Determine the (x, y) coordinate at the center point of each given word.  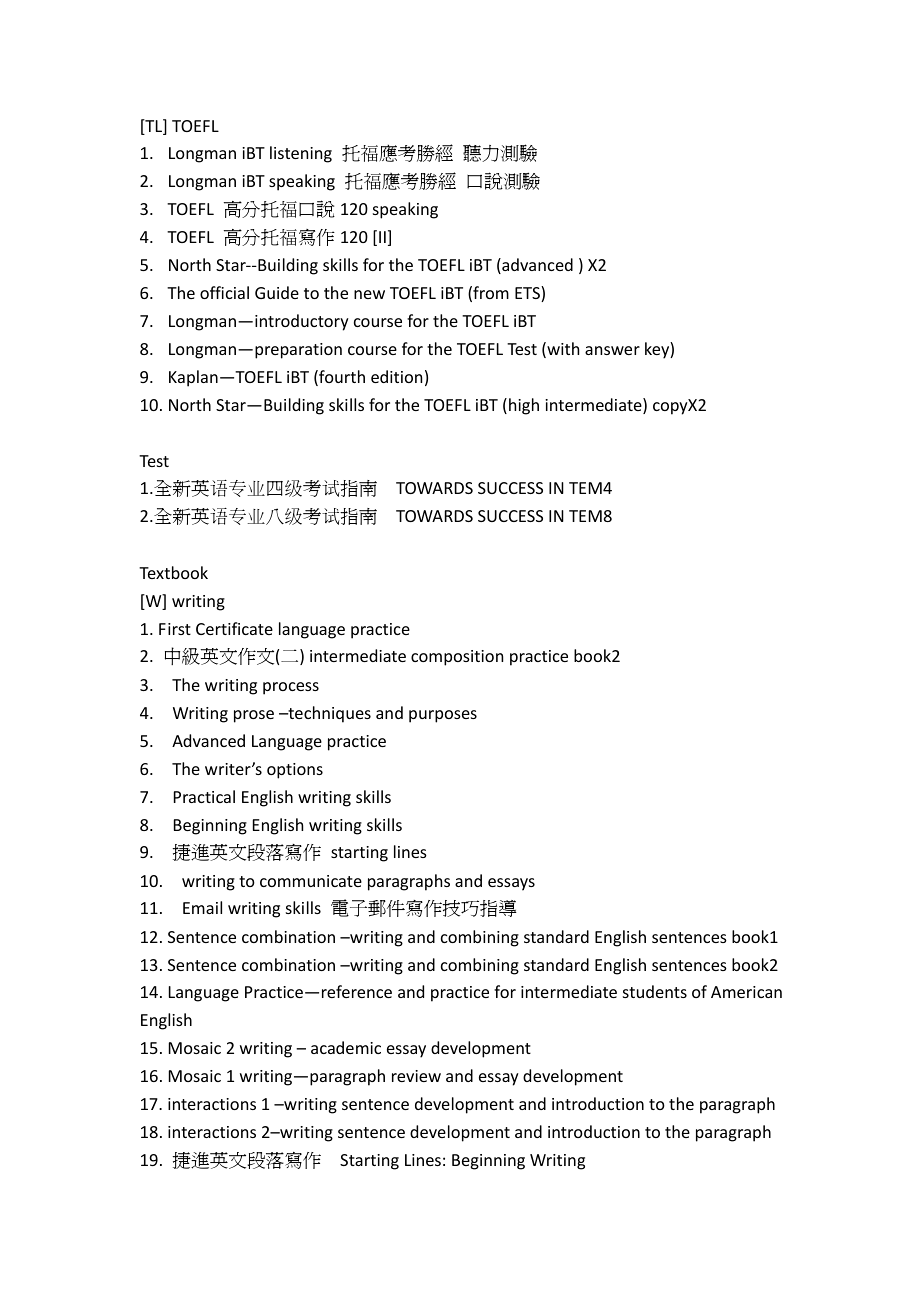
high (524, 406)
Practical (204, 796)
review (416, 1076)
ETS (528, 294)
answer (612, 350)
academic (346, 1047)
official (224, 292)
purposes (443, 716)
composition (457, 658)
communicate (311, 881)
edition (396, 376)
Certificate (234, 628)
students (655, 991)
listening (301, 154)
